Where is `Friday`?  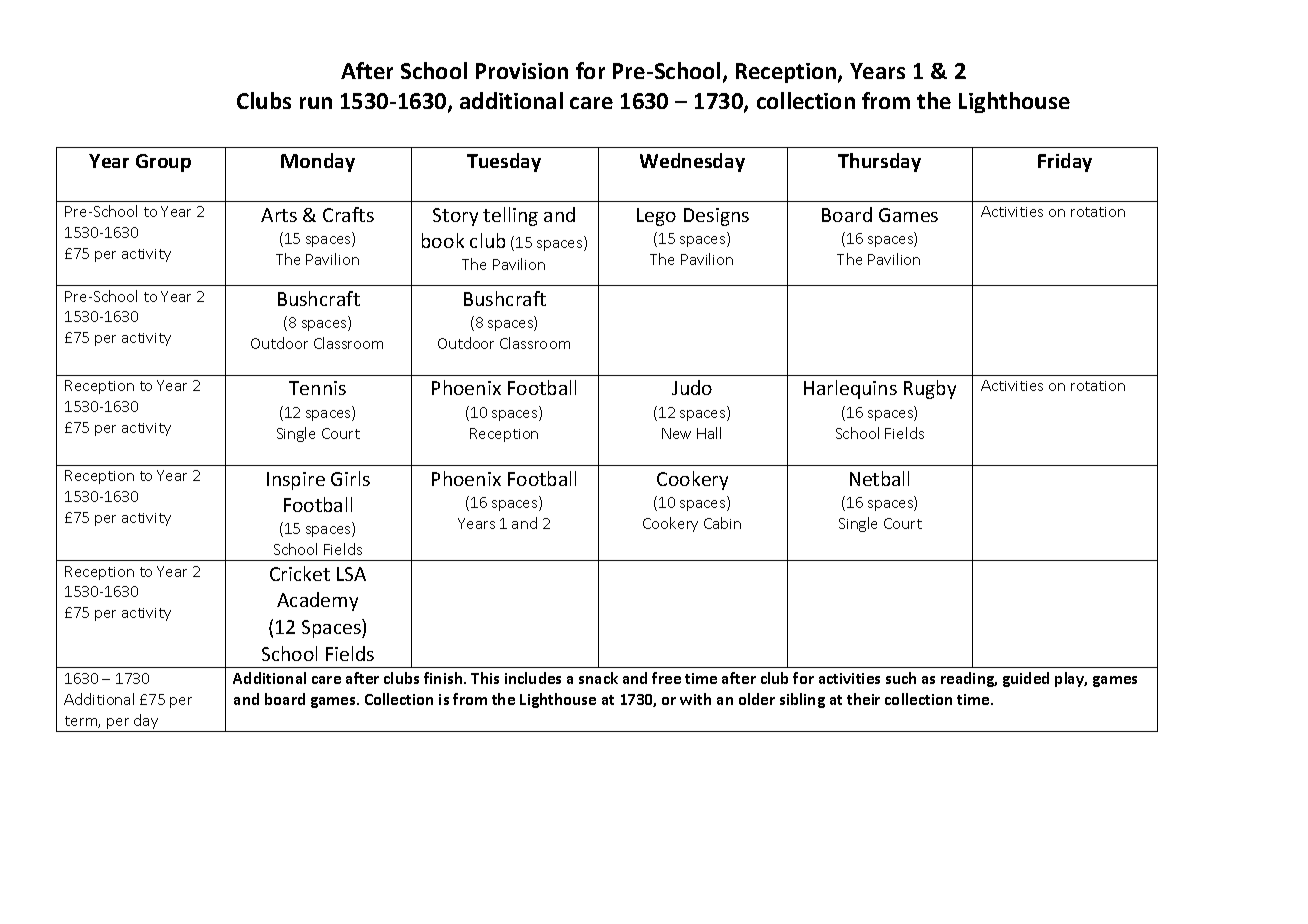 Friday is located at coordinates (1065, 162).
